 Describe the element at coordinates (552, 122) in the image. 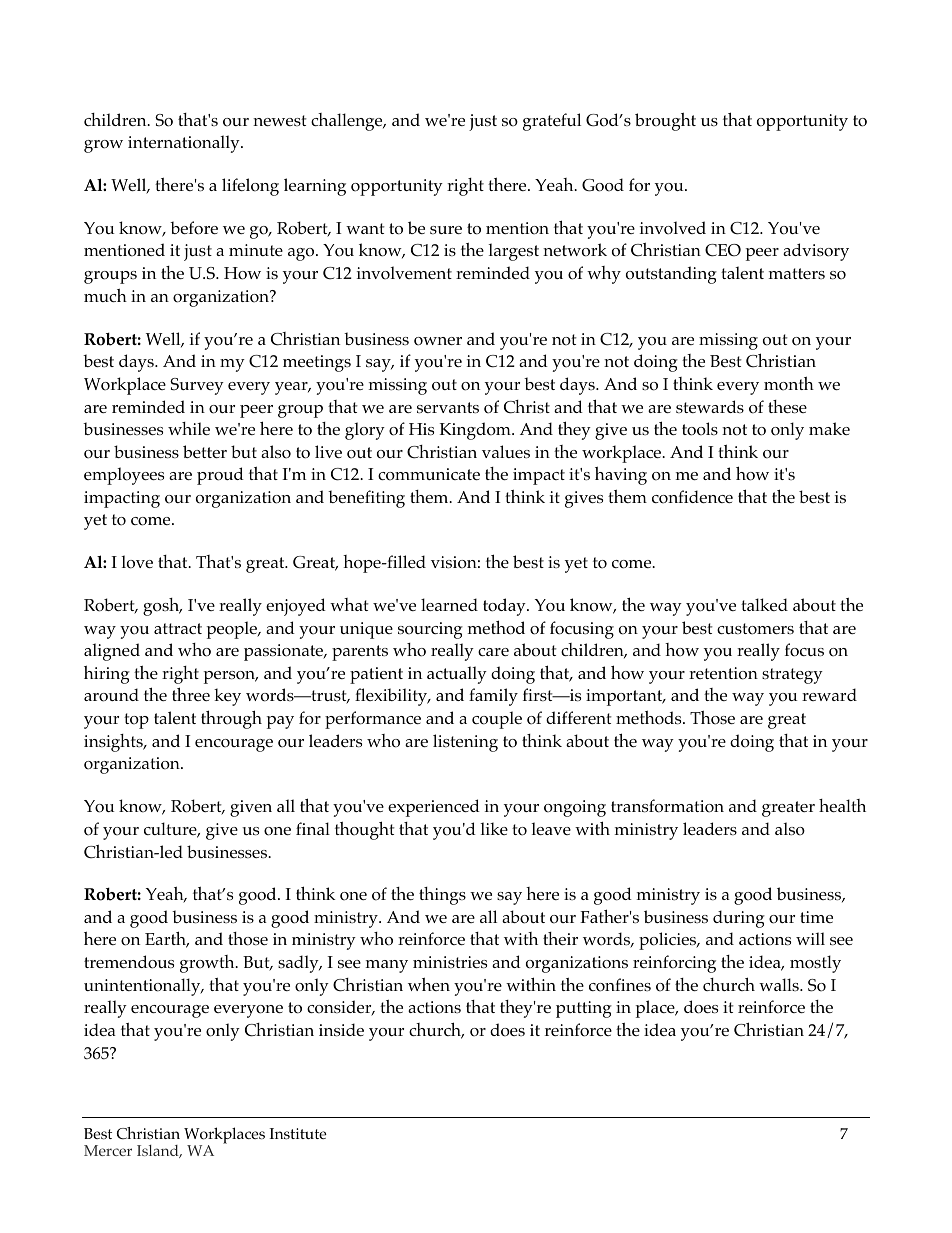

I see `grateful` at that location.
